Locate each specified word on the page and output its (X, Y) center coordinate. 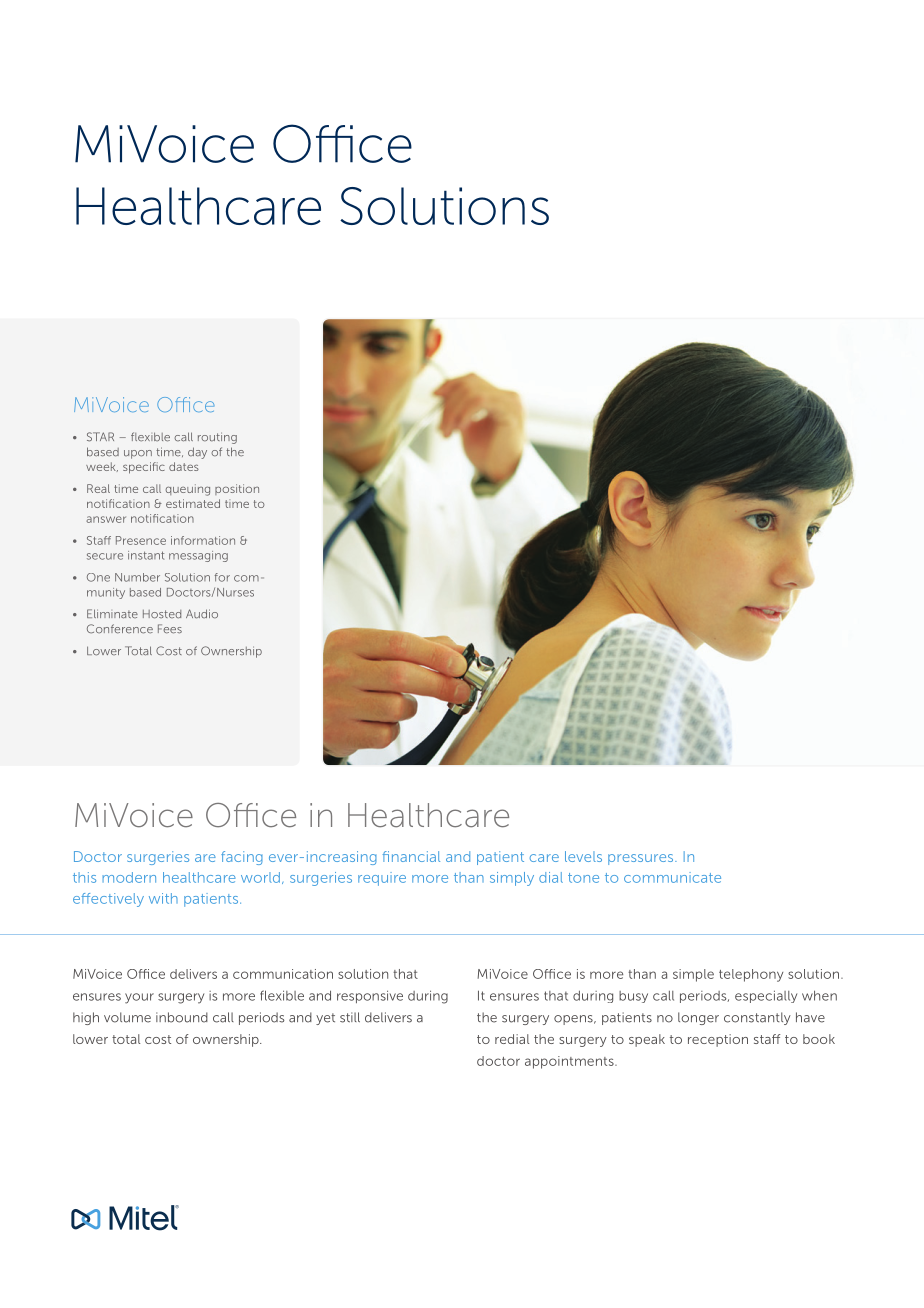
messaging (198, 556)
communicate (672, 877)
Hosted (162, 614)
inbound (182, 1017)
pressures (642, 859)
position (237, 489)
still (350, 1017)
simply (512, 879)
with (163, 898)
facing (242, 858)
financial (411, 856)
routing (217, 438)
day (197, 453)
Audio (202, 614)
